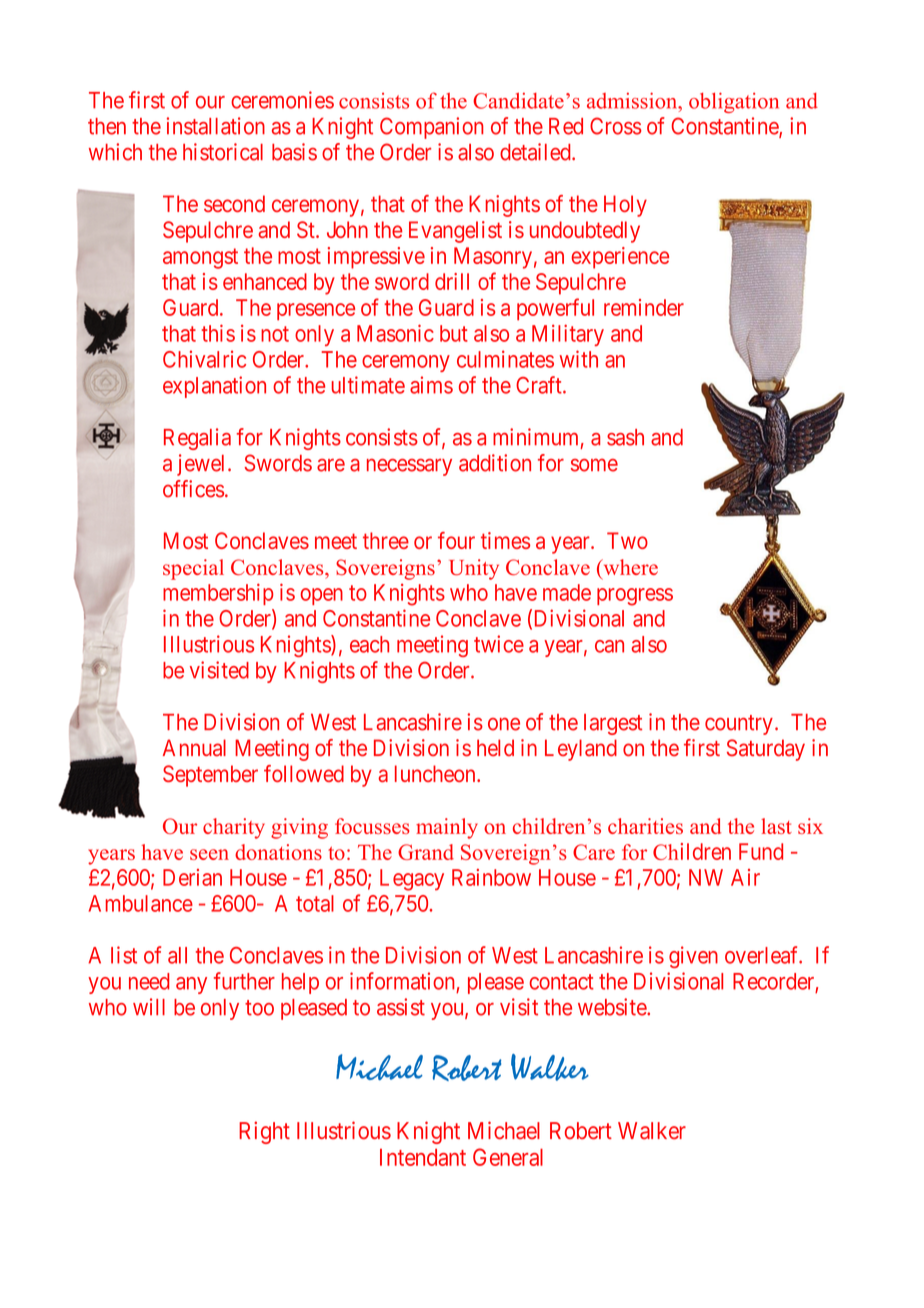 This screenshot has height=1308, width=924. I want to click on progress, so click(635, 597).
